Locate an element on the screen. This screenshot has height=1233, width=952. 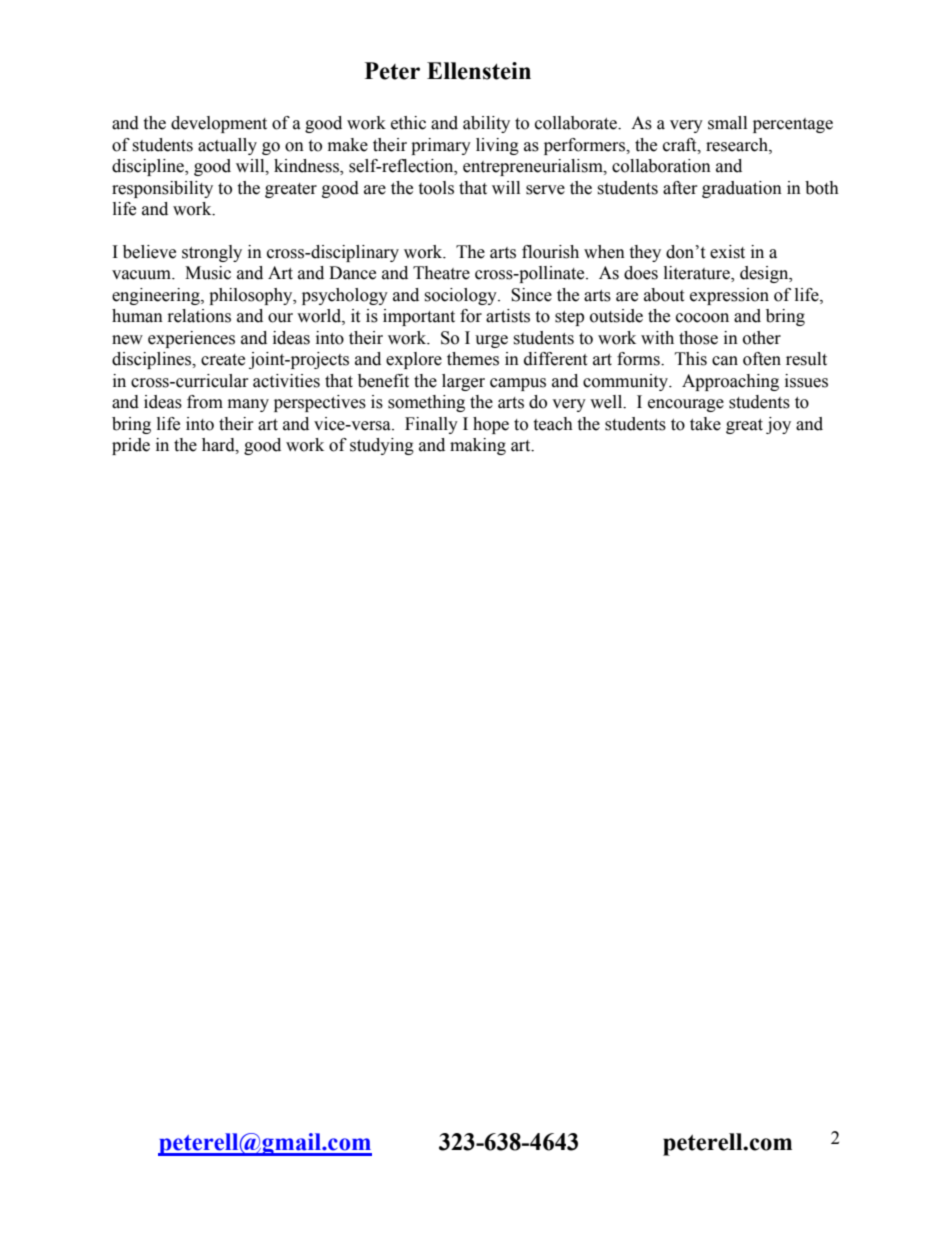
Music is located at coordinates (208, 273).
